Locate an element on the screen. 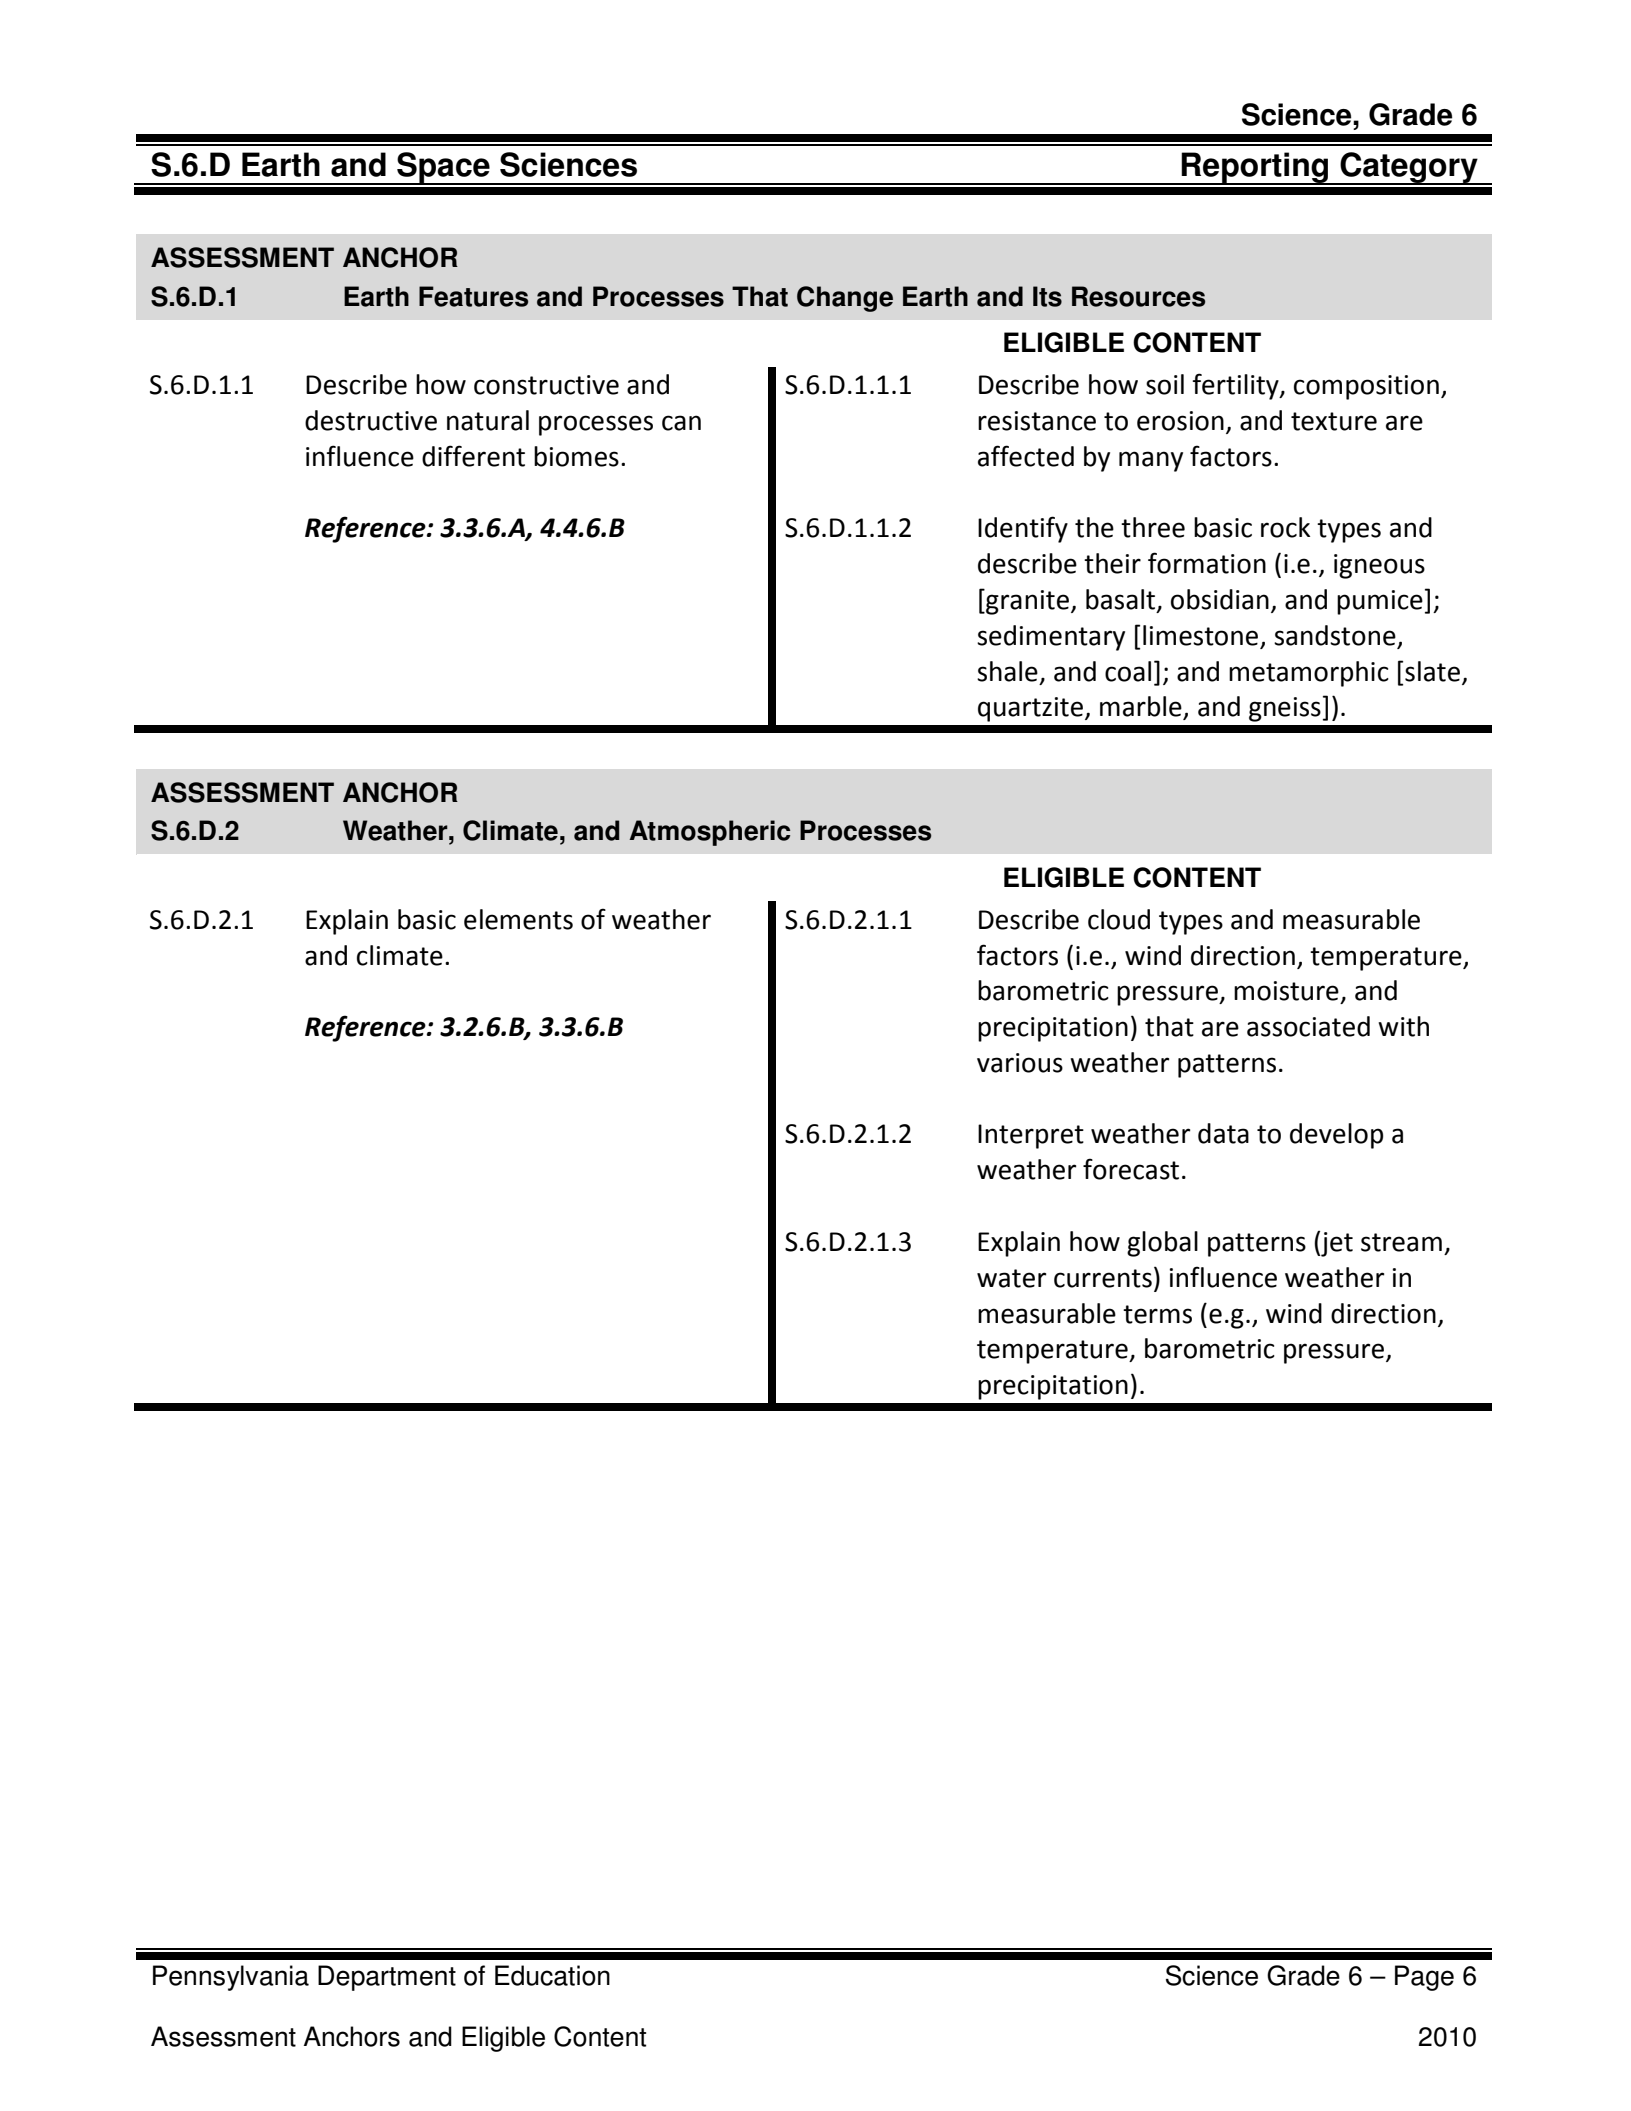 The width and height of the screenshot is (1631, 2111). terms is located at coordinates (1157, 1314).
